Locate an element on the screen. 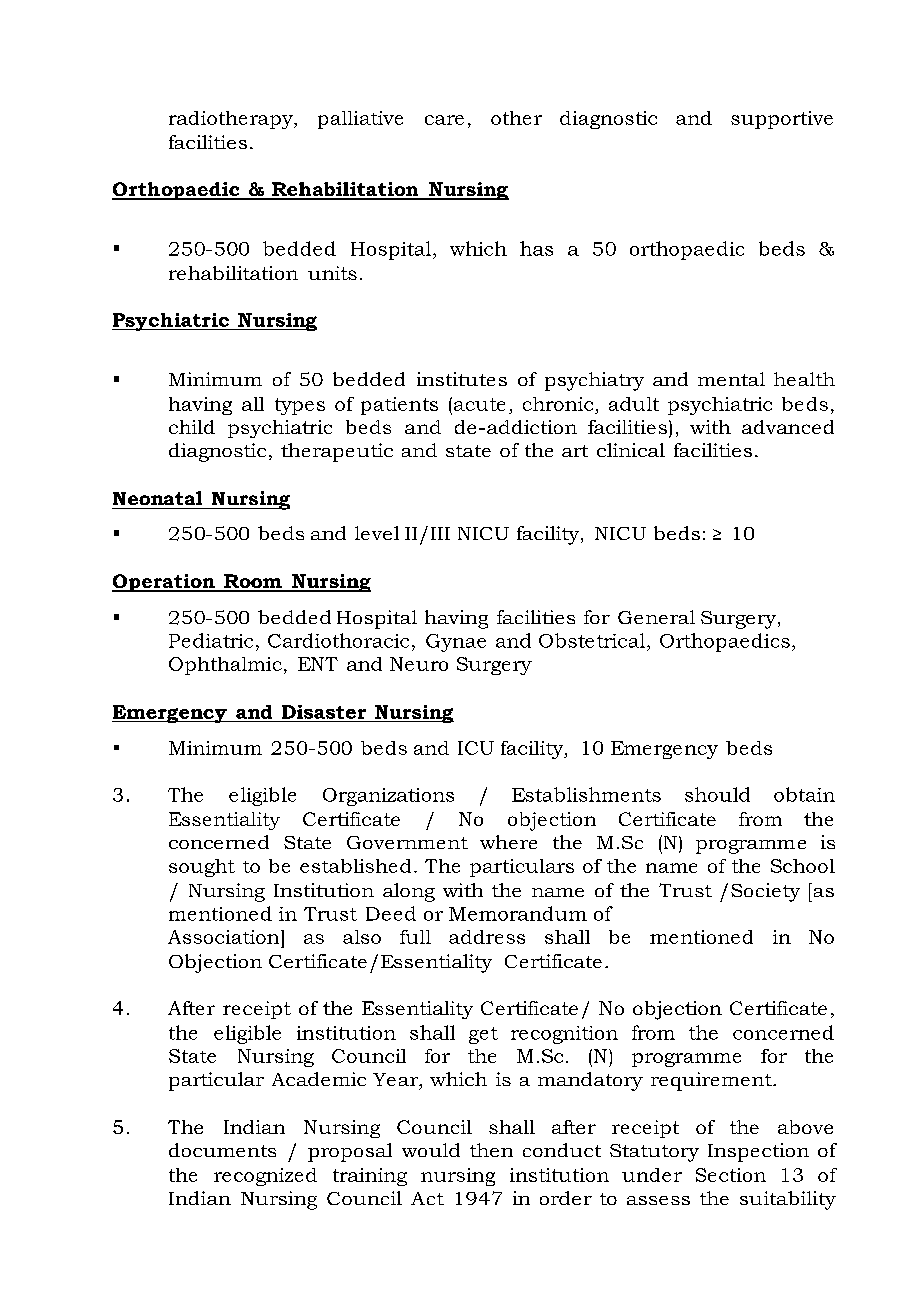  then is located at coordinates (491, 1150).
